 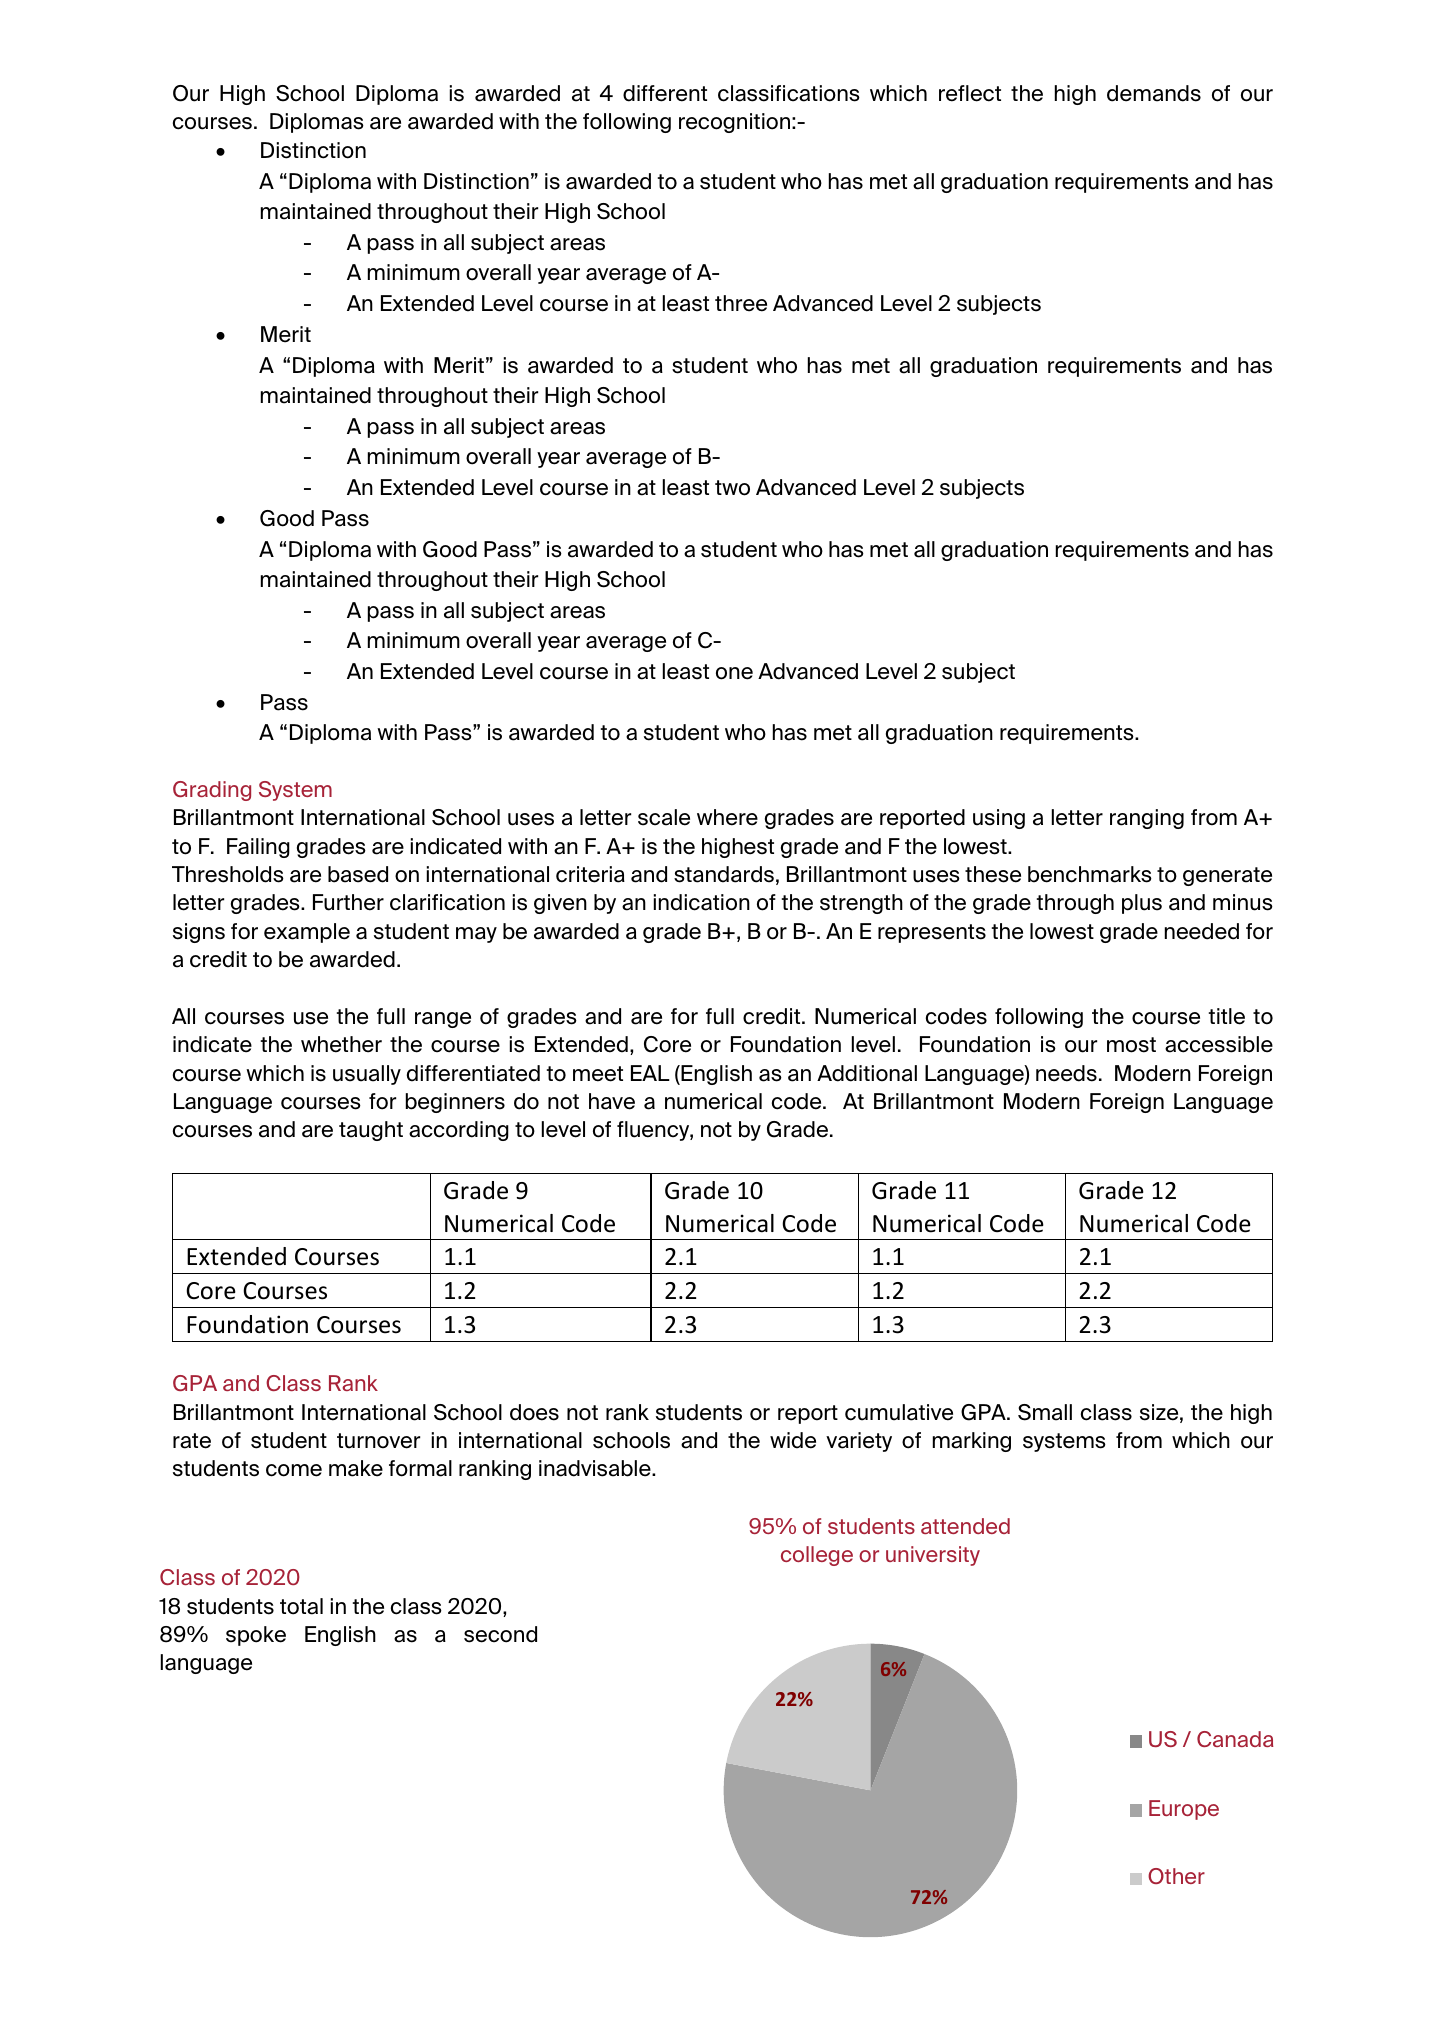 What do you see at coordinates (741, 303) in the screenshot?
I see `three` at bounding box center [741, 303].
